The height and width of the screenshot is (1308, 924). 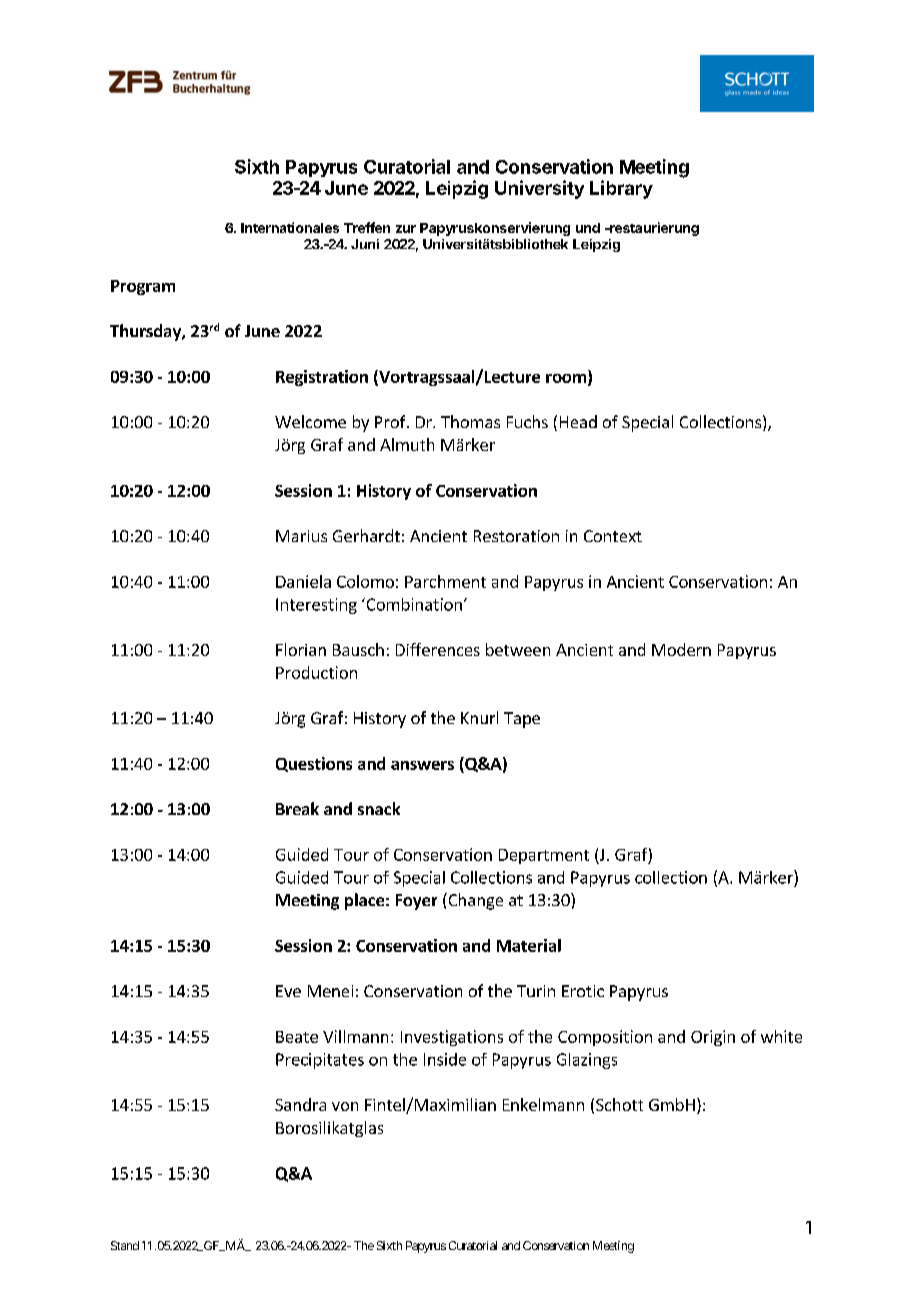 What do you see at coordinates (125, 1245) in the screenshot?
I see `Stand` at bounding box center [125, 1245].
